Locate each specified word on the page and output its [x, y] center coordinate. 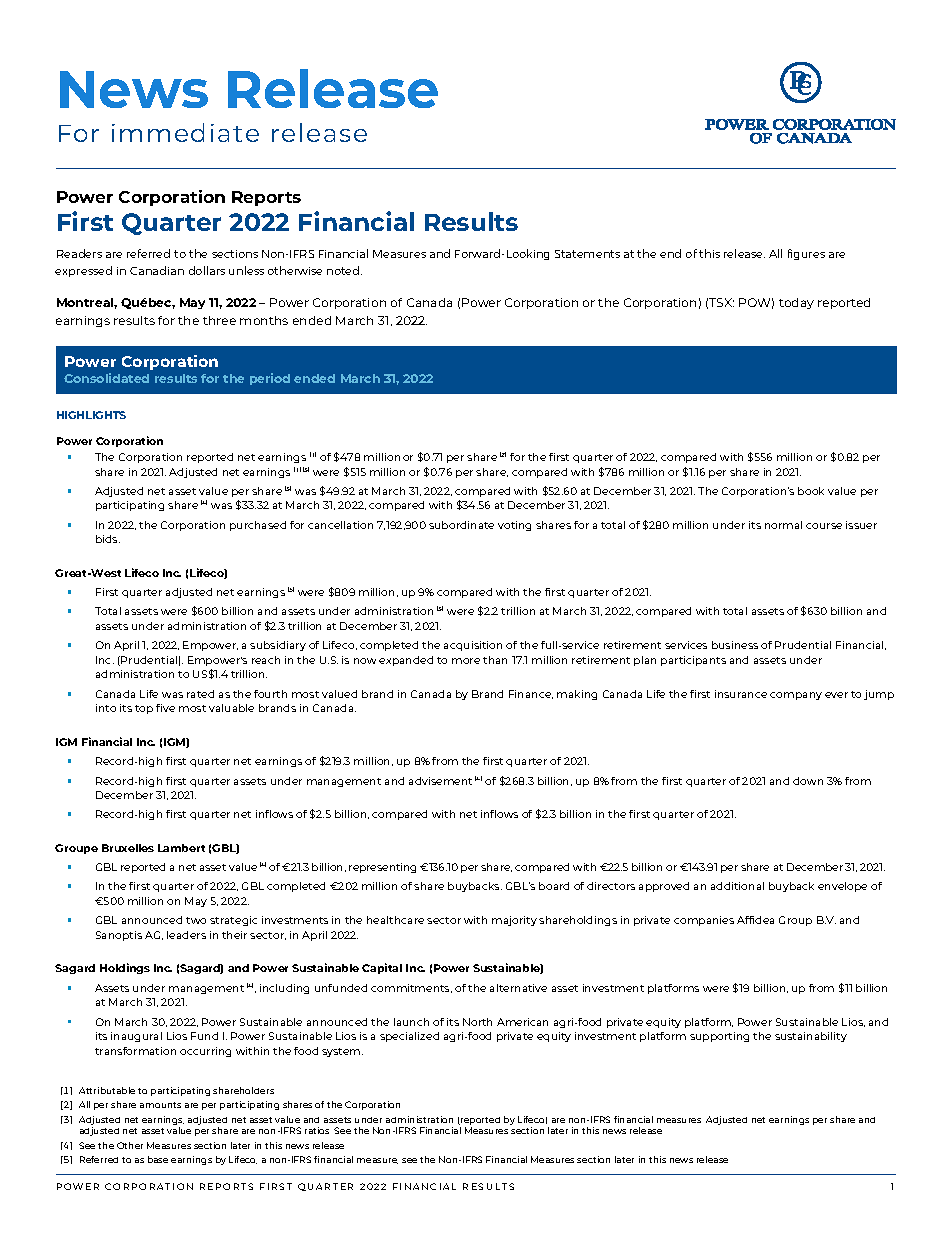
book [811, 491]
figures [806, 254]
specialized [409, 1037]
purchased [258, 526]
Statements [587, 254]
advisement [440, 781]
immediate [185, 132]
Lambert [181, 848]
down [808, 781]
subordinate [461, 525]
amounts [160, 1105]
